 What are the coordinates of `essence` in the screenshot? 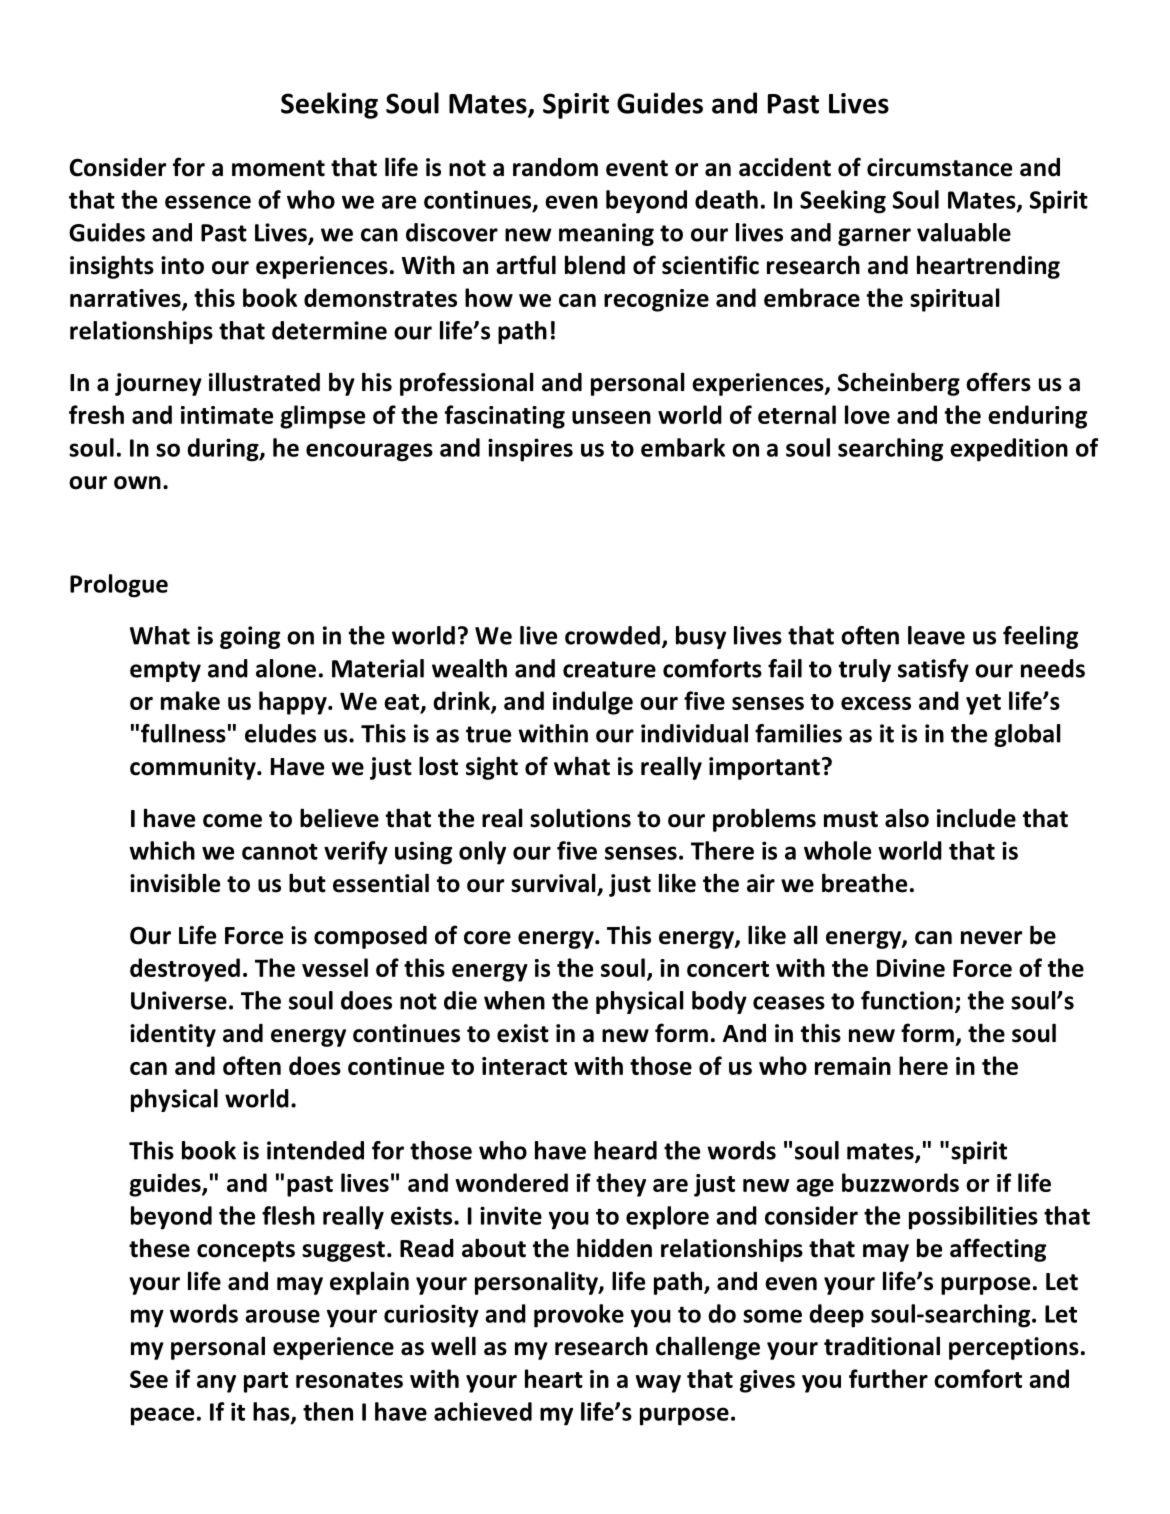 It's located at (208, 202).
